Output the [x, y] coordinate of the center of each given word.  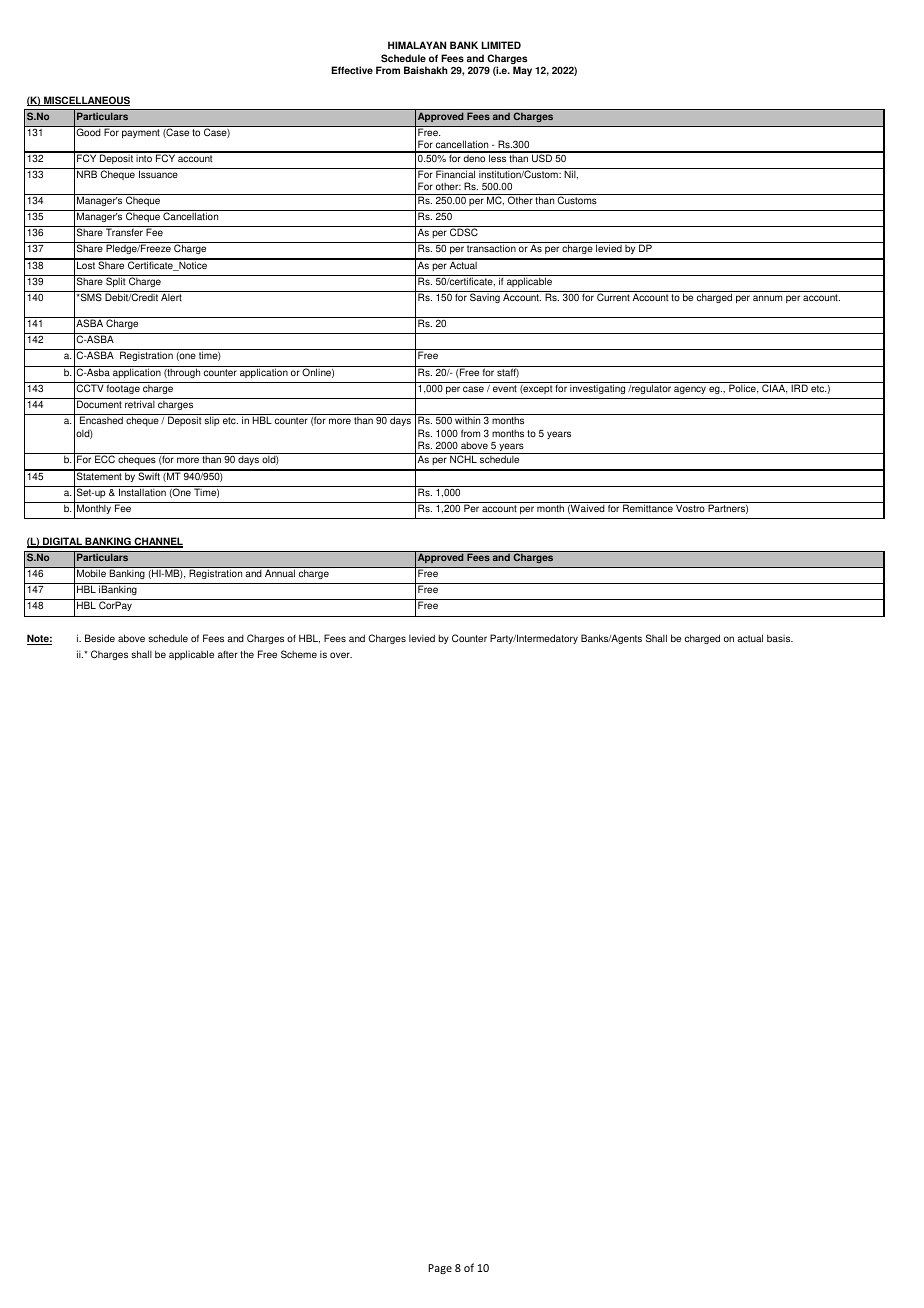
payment [140, 133]
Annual [280, 573]
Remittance [648, 508]
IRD [799, 388]
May [522, 71]
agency [690, 390]
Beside [100, 638]
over [341, 655]
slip [212, 421]
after [228, 654]
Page [440, 1269]
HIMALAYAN [417, 45]
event [505, 388]
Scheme [299, 654]
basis [780, 638]
